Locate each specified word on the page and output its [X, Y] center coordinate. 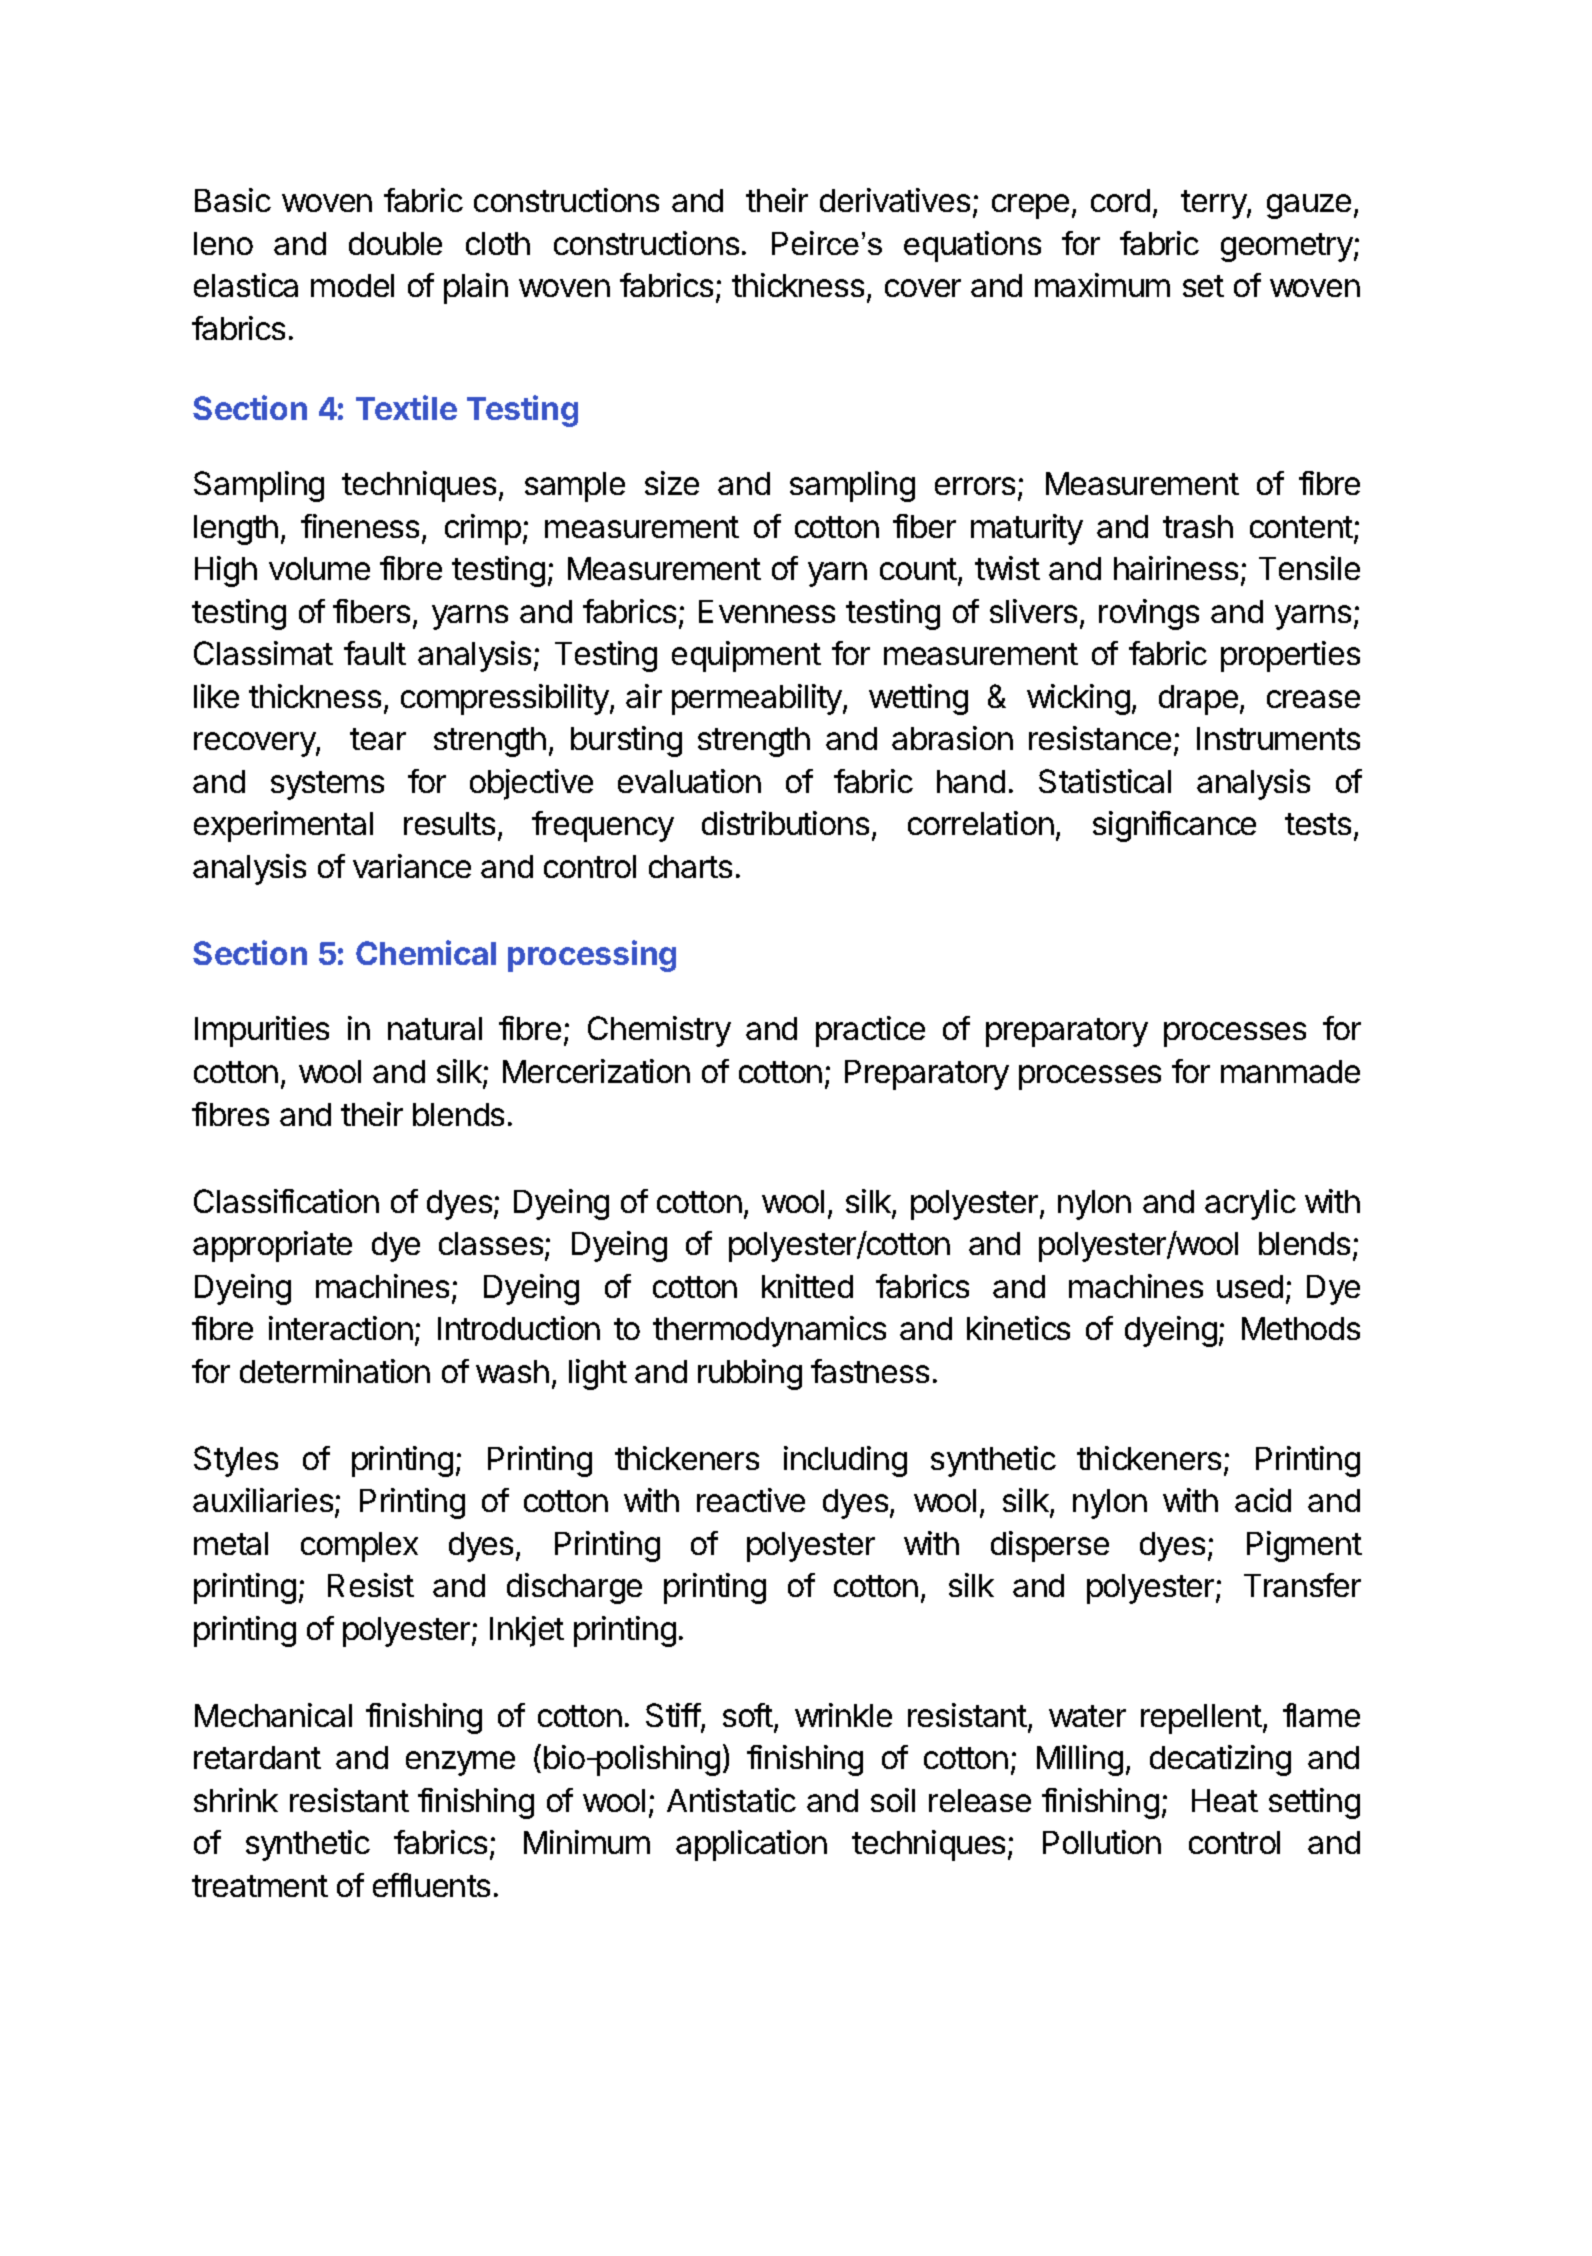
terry [1214, 204]
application [751, 1845]
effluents [431, 1885]
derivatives [895, 200]
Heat [1225, 1800]
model [352, 285]
